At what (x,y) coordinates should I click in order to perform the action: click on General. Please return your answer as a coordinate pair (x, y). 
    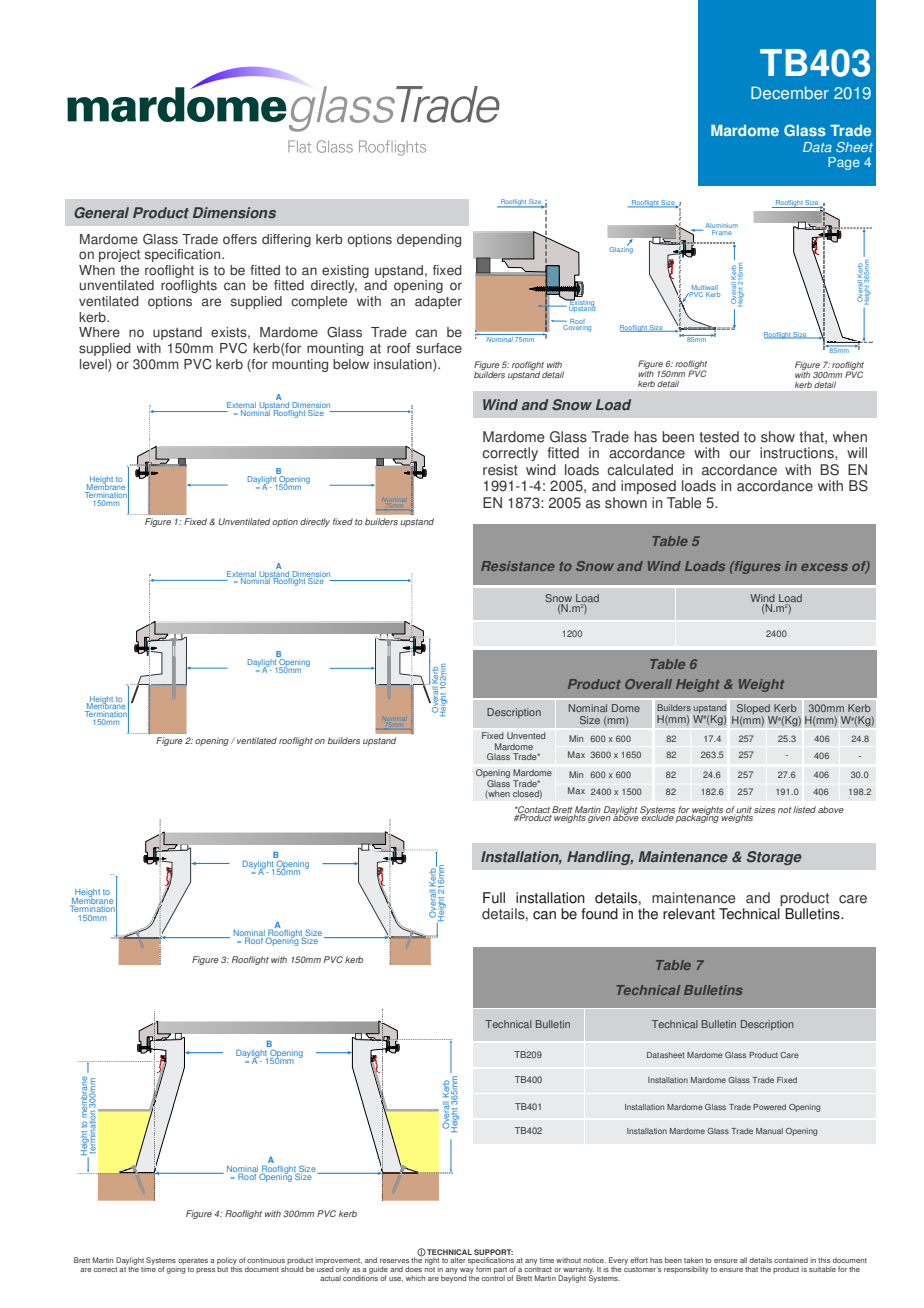
    Looking at the image, I should click on (101, 213).
